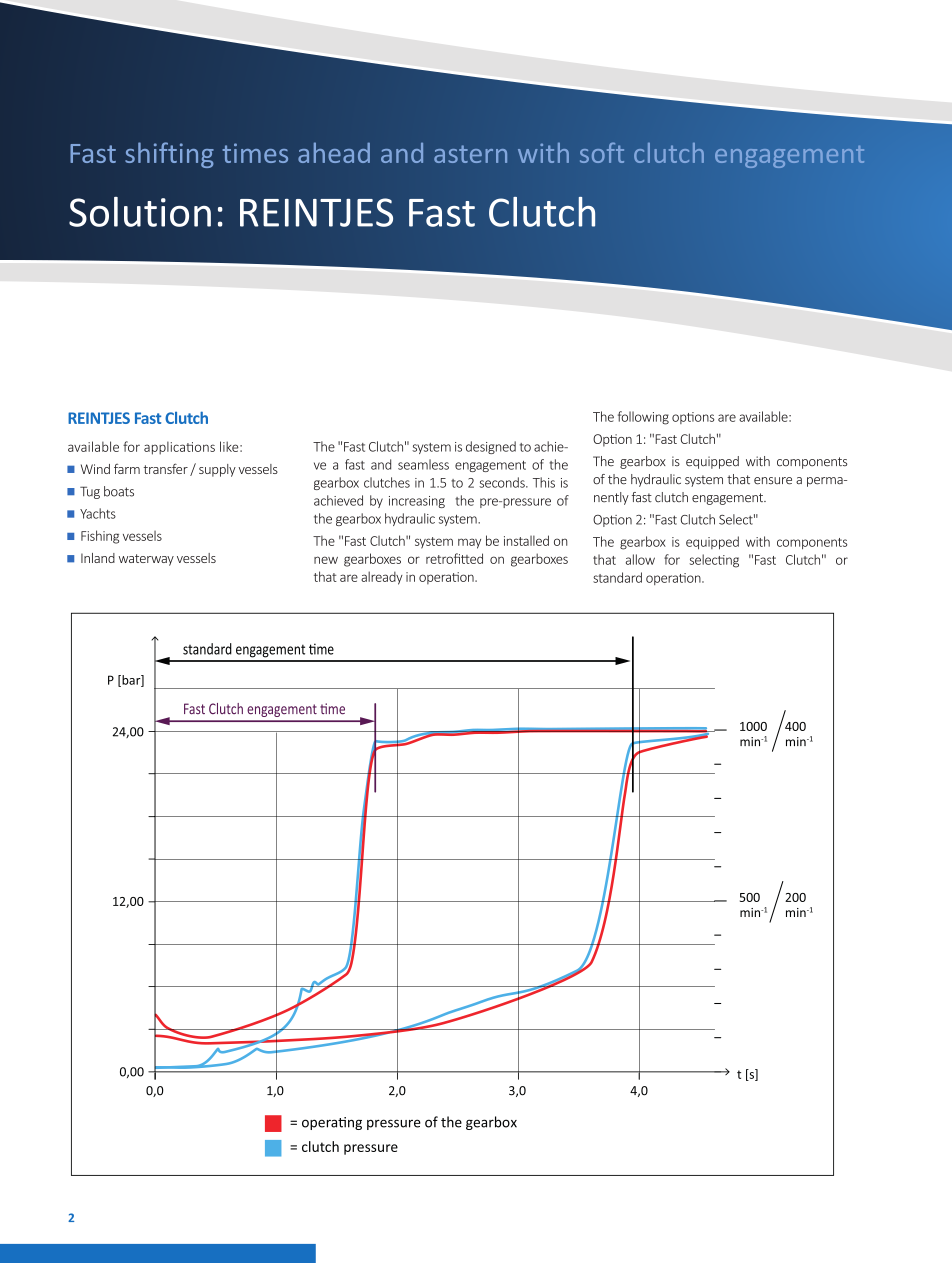 The image size is (952, 1263). Describe the element at coordinates (334, 152) in the image. I see `ahead` at that location.
